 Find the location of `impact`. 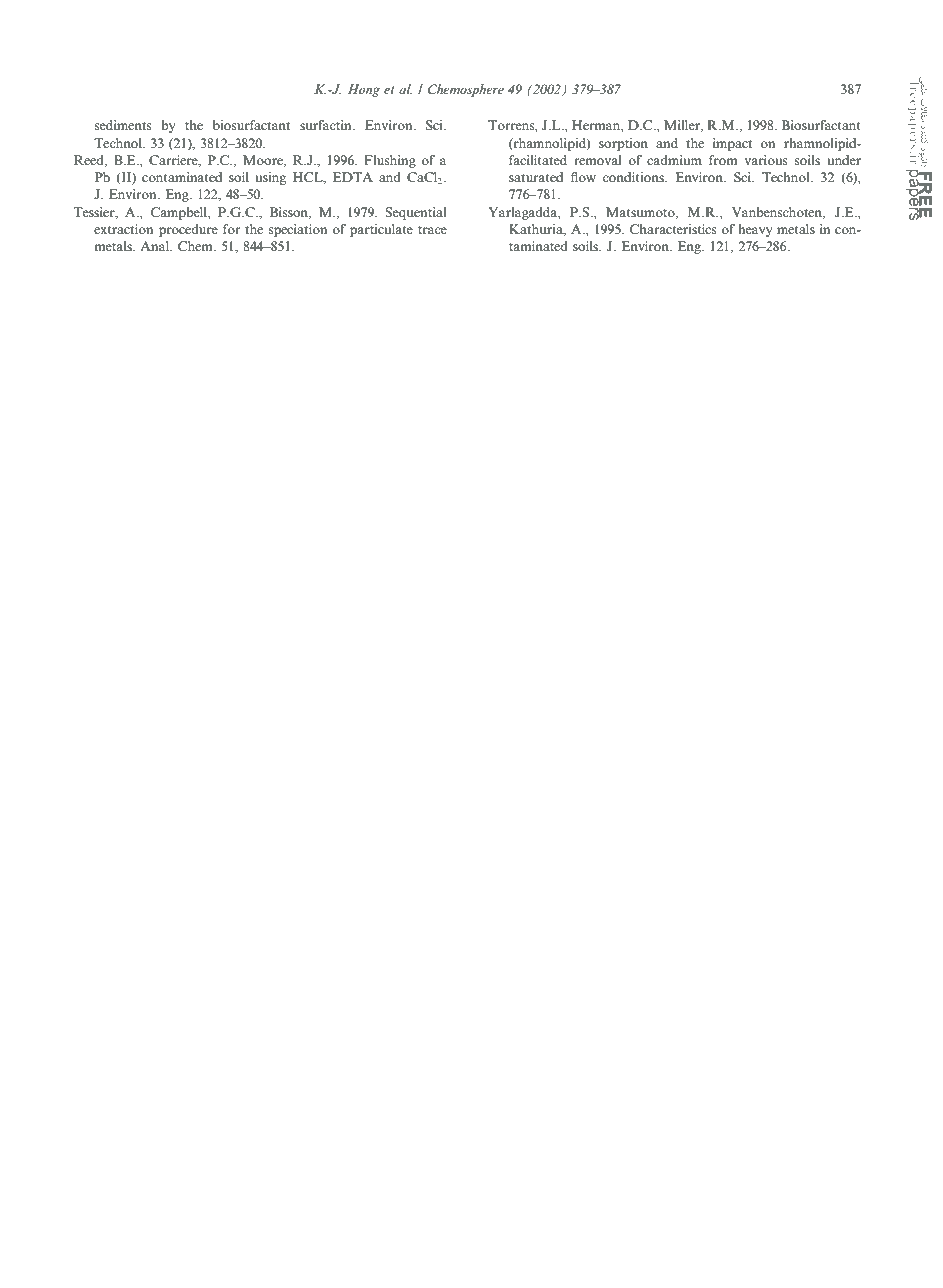

impact is located at coordinates (732, 144).
